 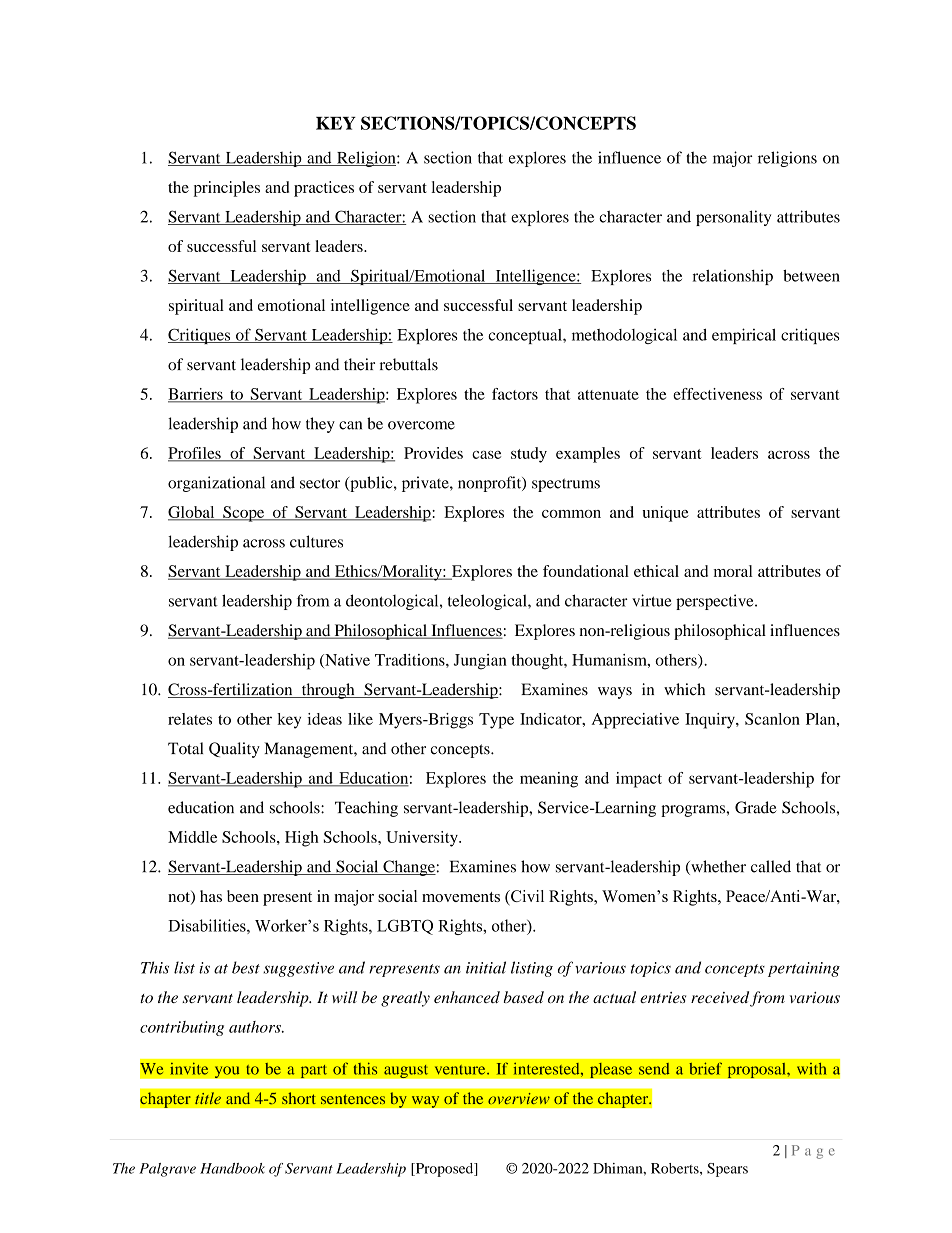 What do you see at coordinates (526, 336) in the document?
I see `conceptual` at bounding box center [526, 336].
